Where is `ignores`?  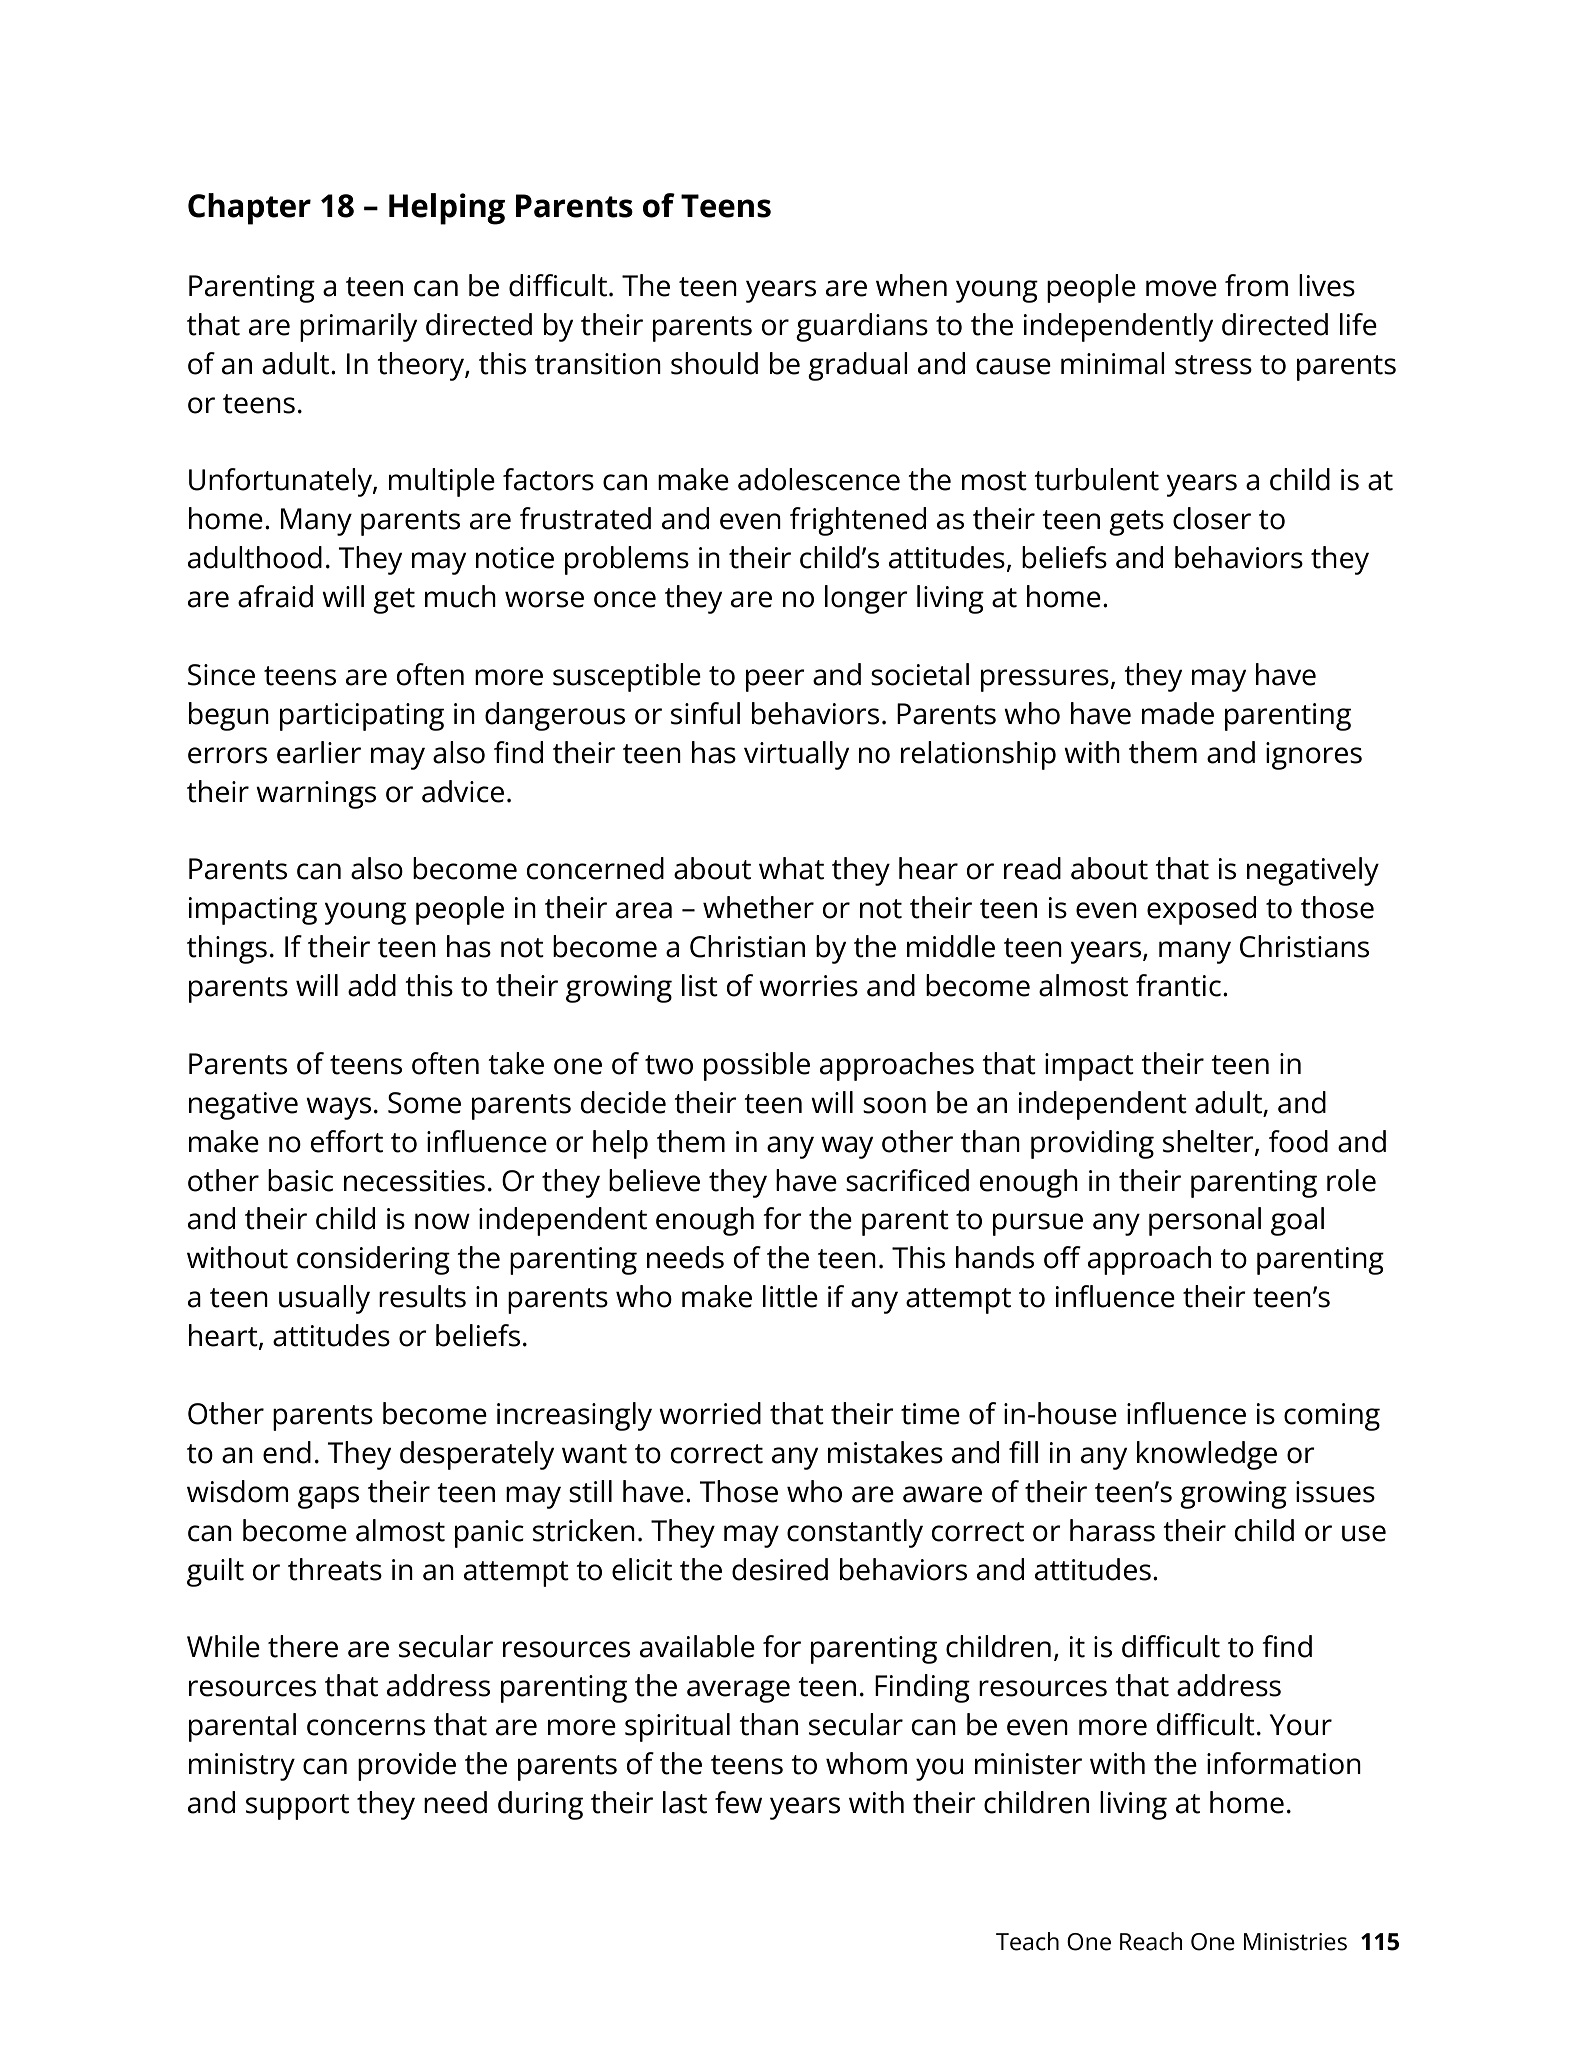 ignores is located at coordinates (1314, 756).
